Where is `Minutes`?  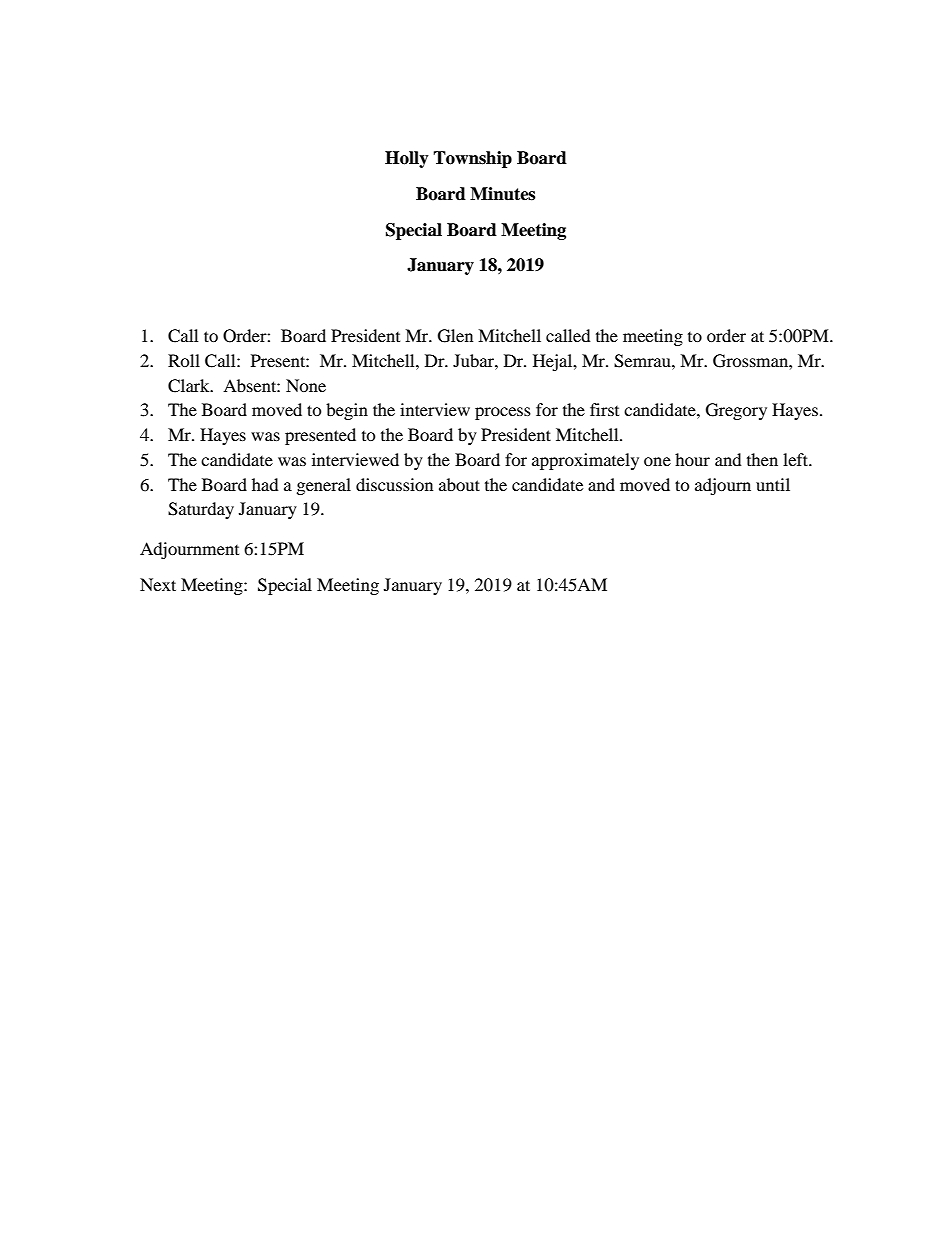 Minutes is located at coordinates (502, 194).
